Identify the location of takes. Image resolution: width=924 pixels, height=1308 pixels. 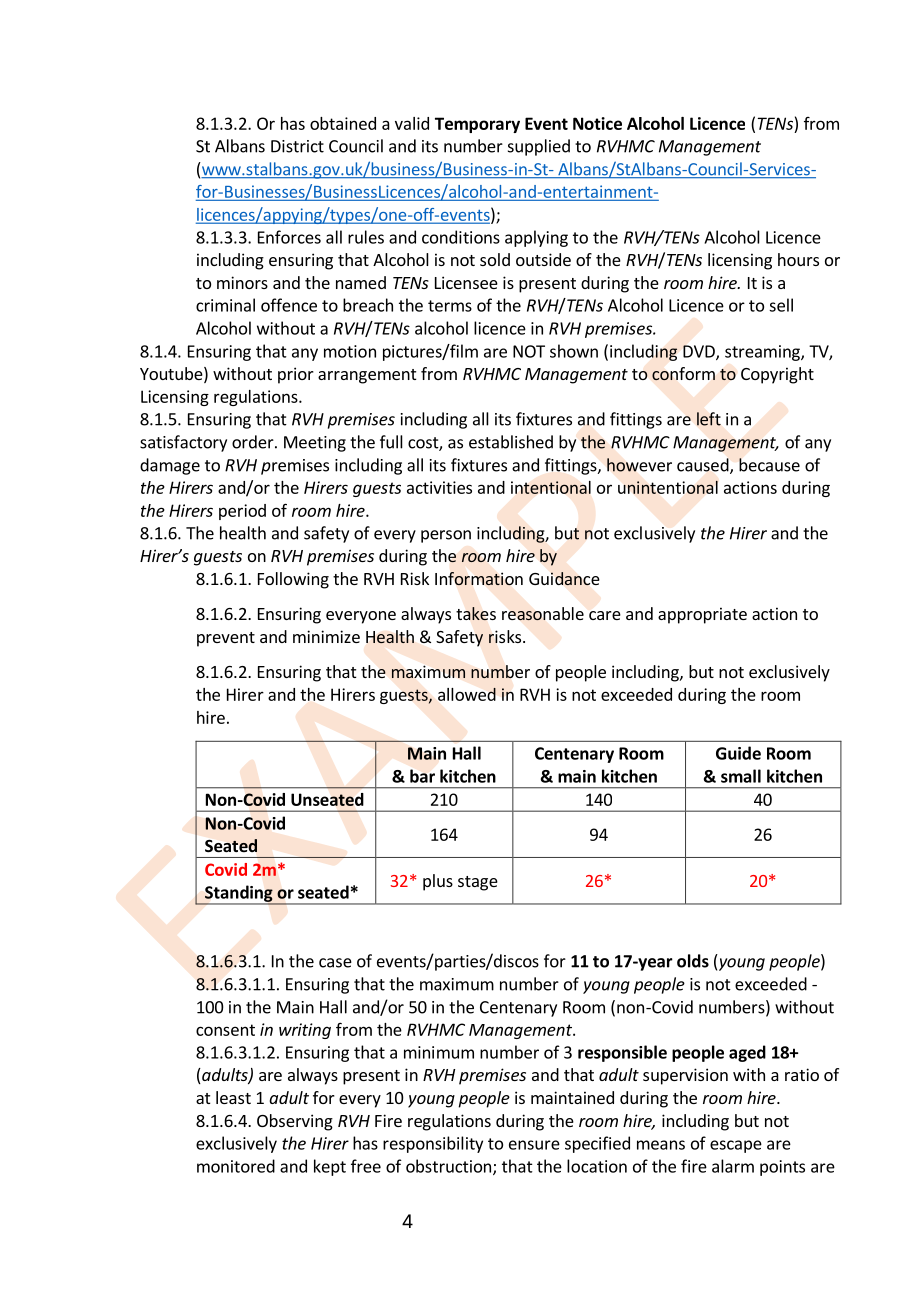
(476, 614).
